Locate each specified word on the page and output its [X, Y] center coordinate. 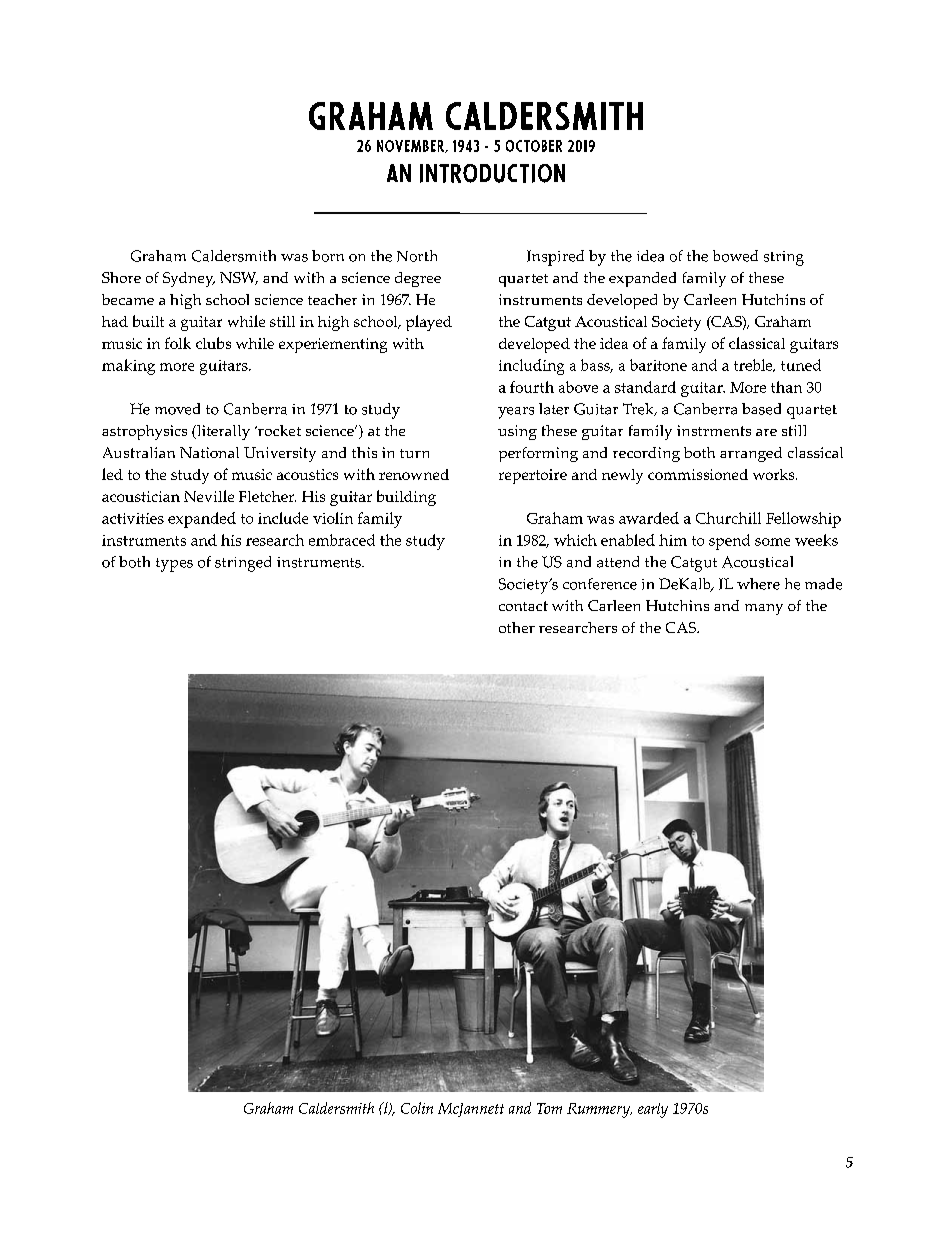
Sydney [189, 279]
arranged [751, 454]
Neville [209, 496]
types [174, 565]
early [653, 1110]
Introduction [492, 173]
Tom [549, 1108]
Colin [417, 1108]
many [764, 609]
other [517, 627]
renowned [414, 474]
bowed [735, 256]
